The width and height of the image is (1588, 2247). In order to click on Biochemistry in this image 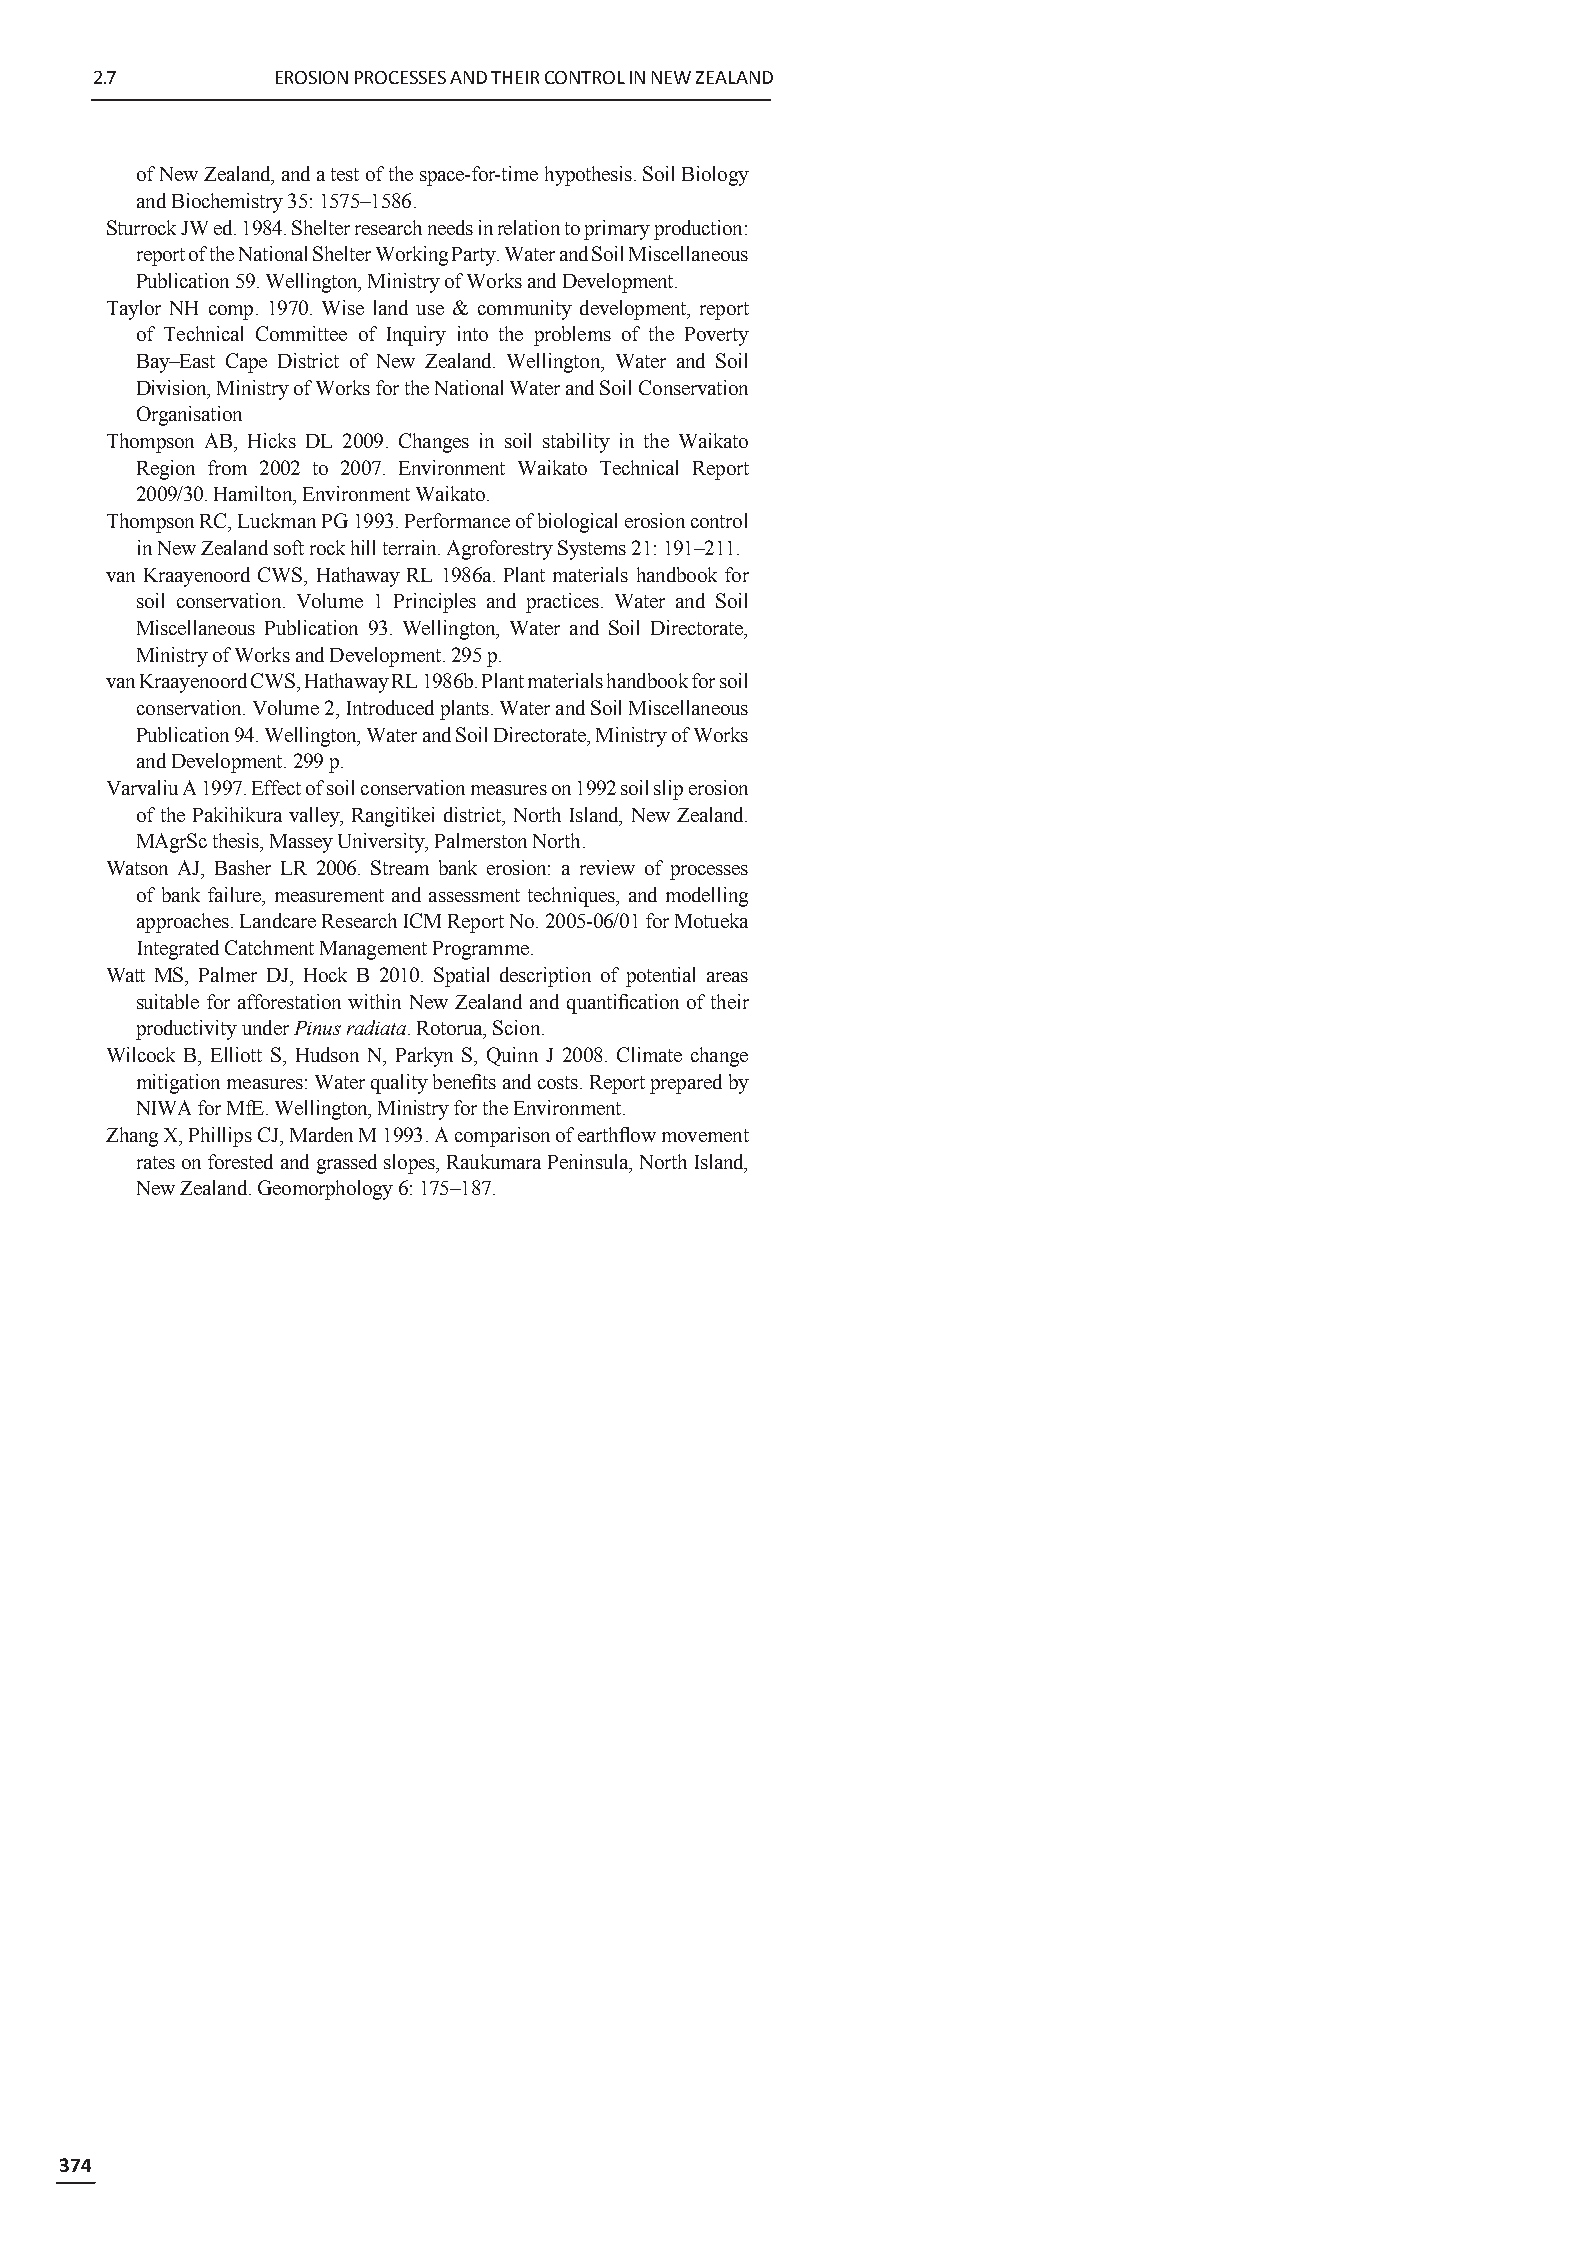, I will do `click(227, 203)`.
